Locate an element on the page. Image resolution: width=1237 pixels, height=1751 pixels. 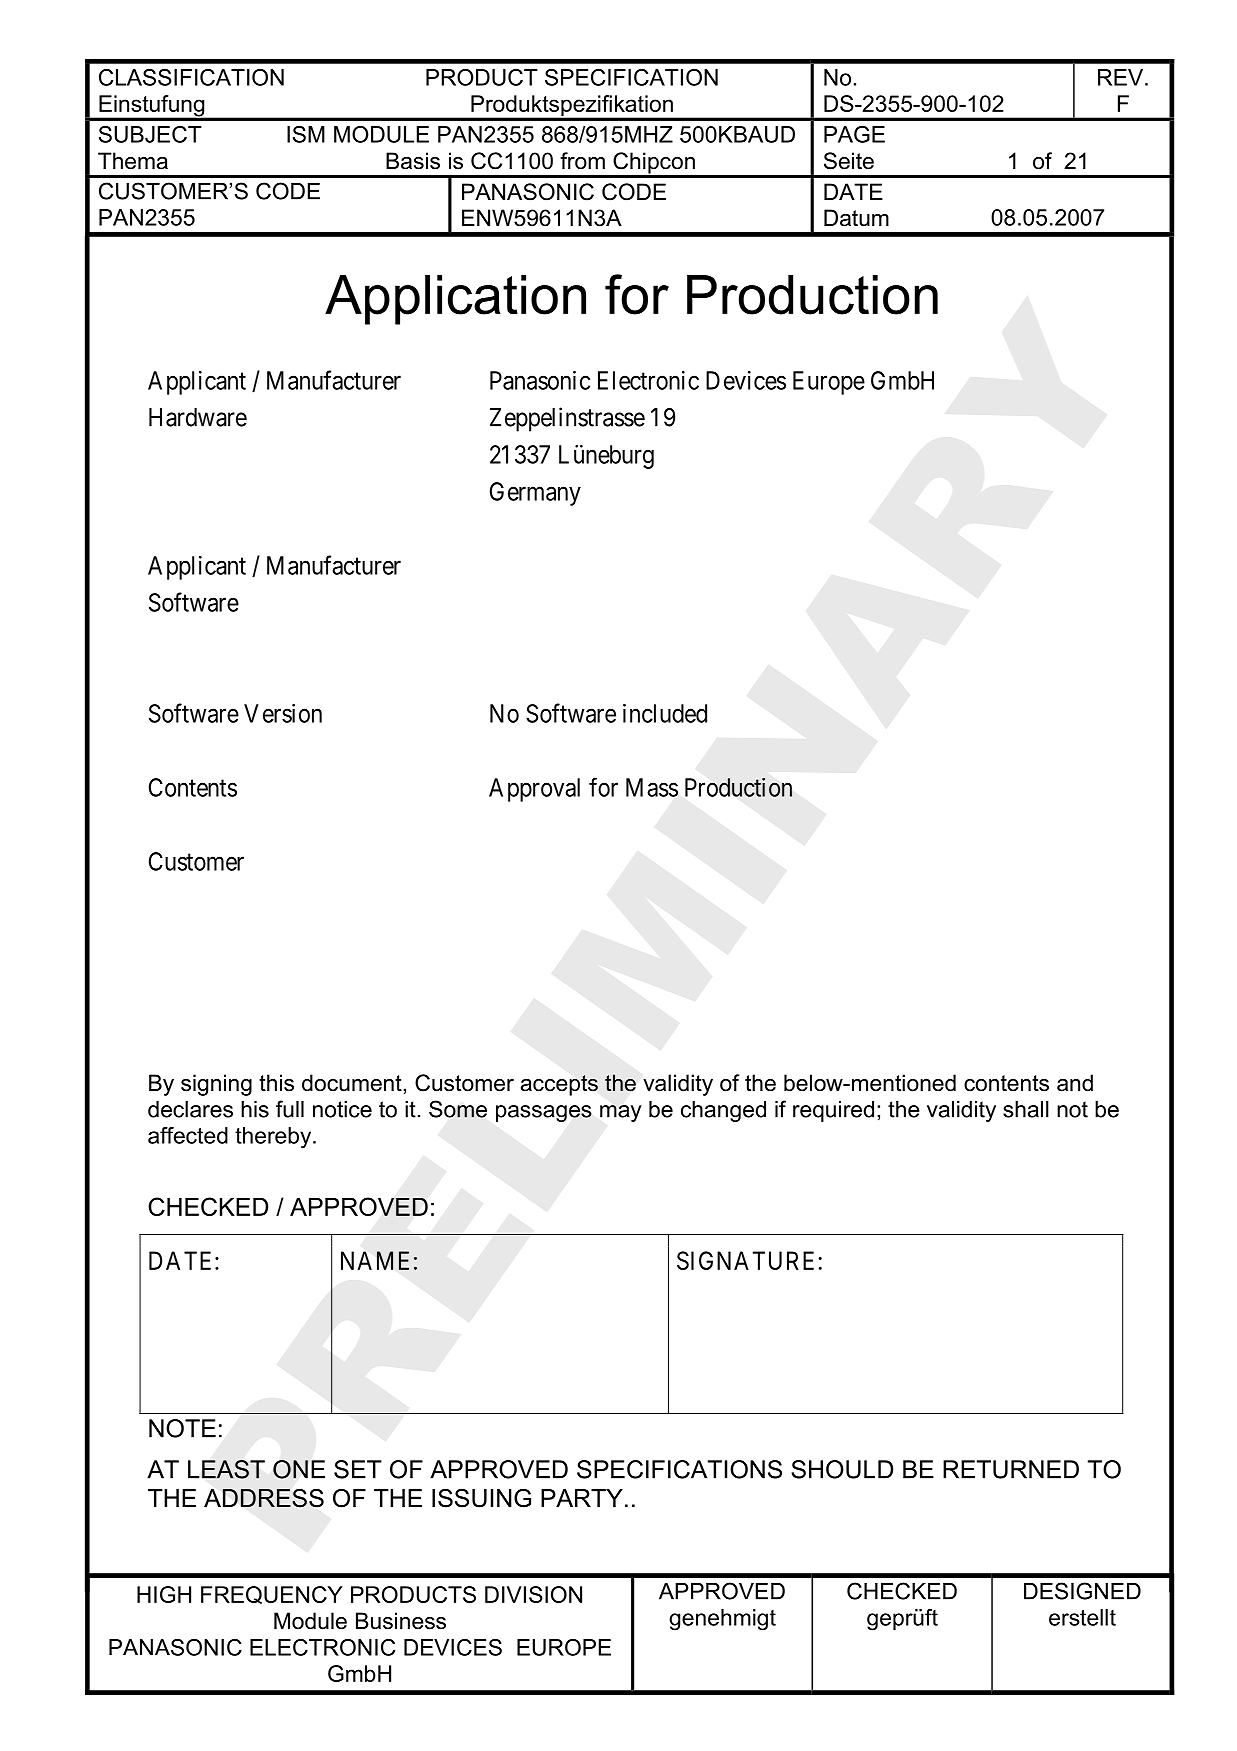
and is located at coordinates (1075, 1083).
